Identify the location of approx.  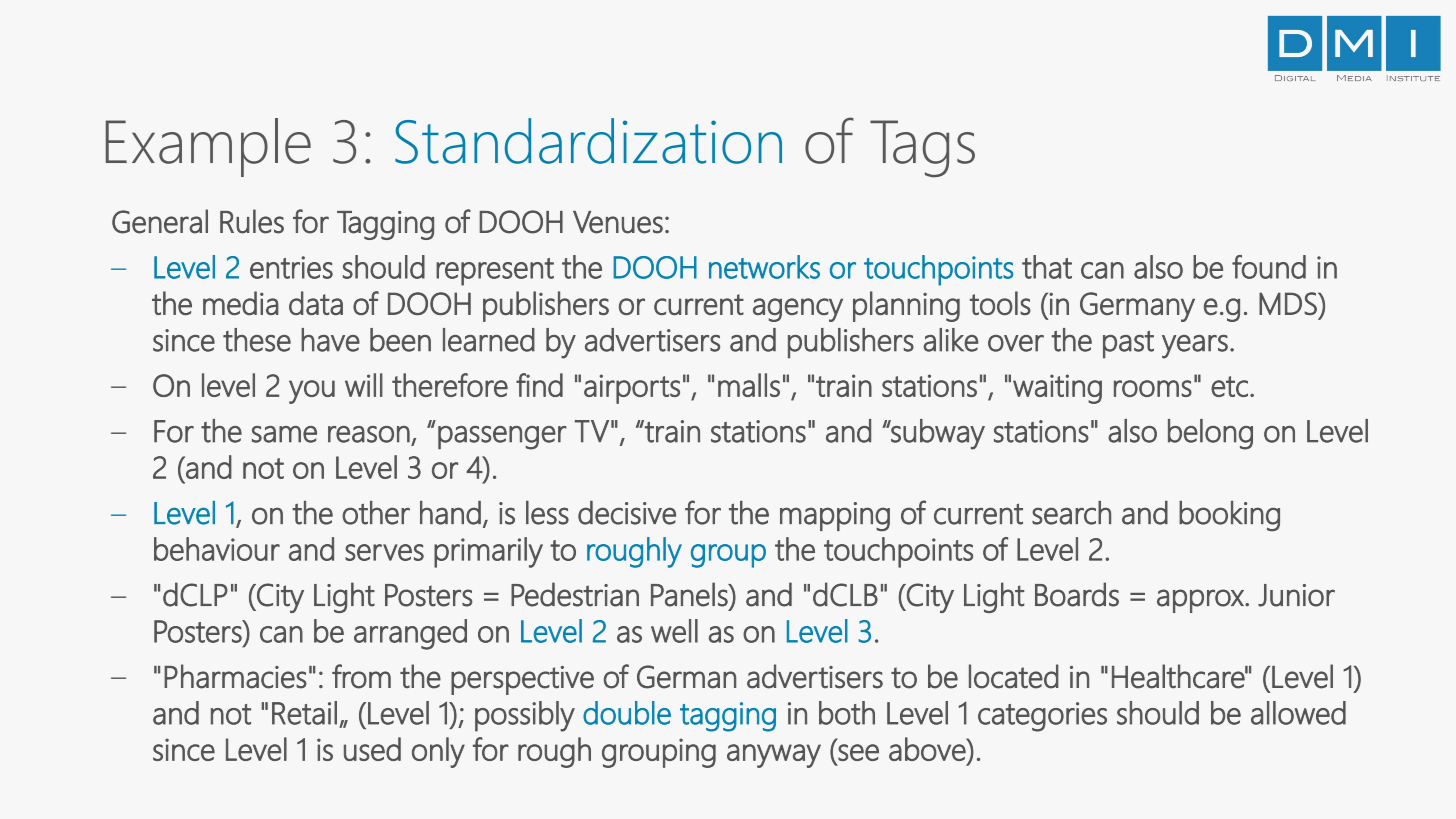
(1201, 601).
